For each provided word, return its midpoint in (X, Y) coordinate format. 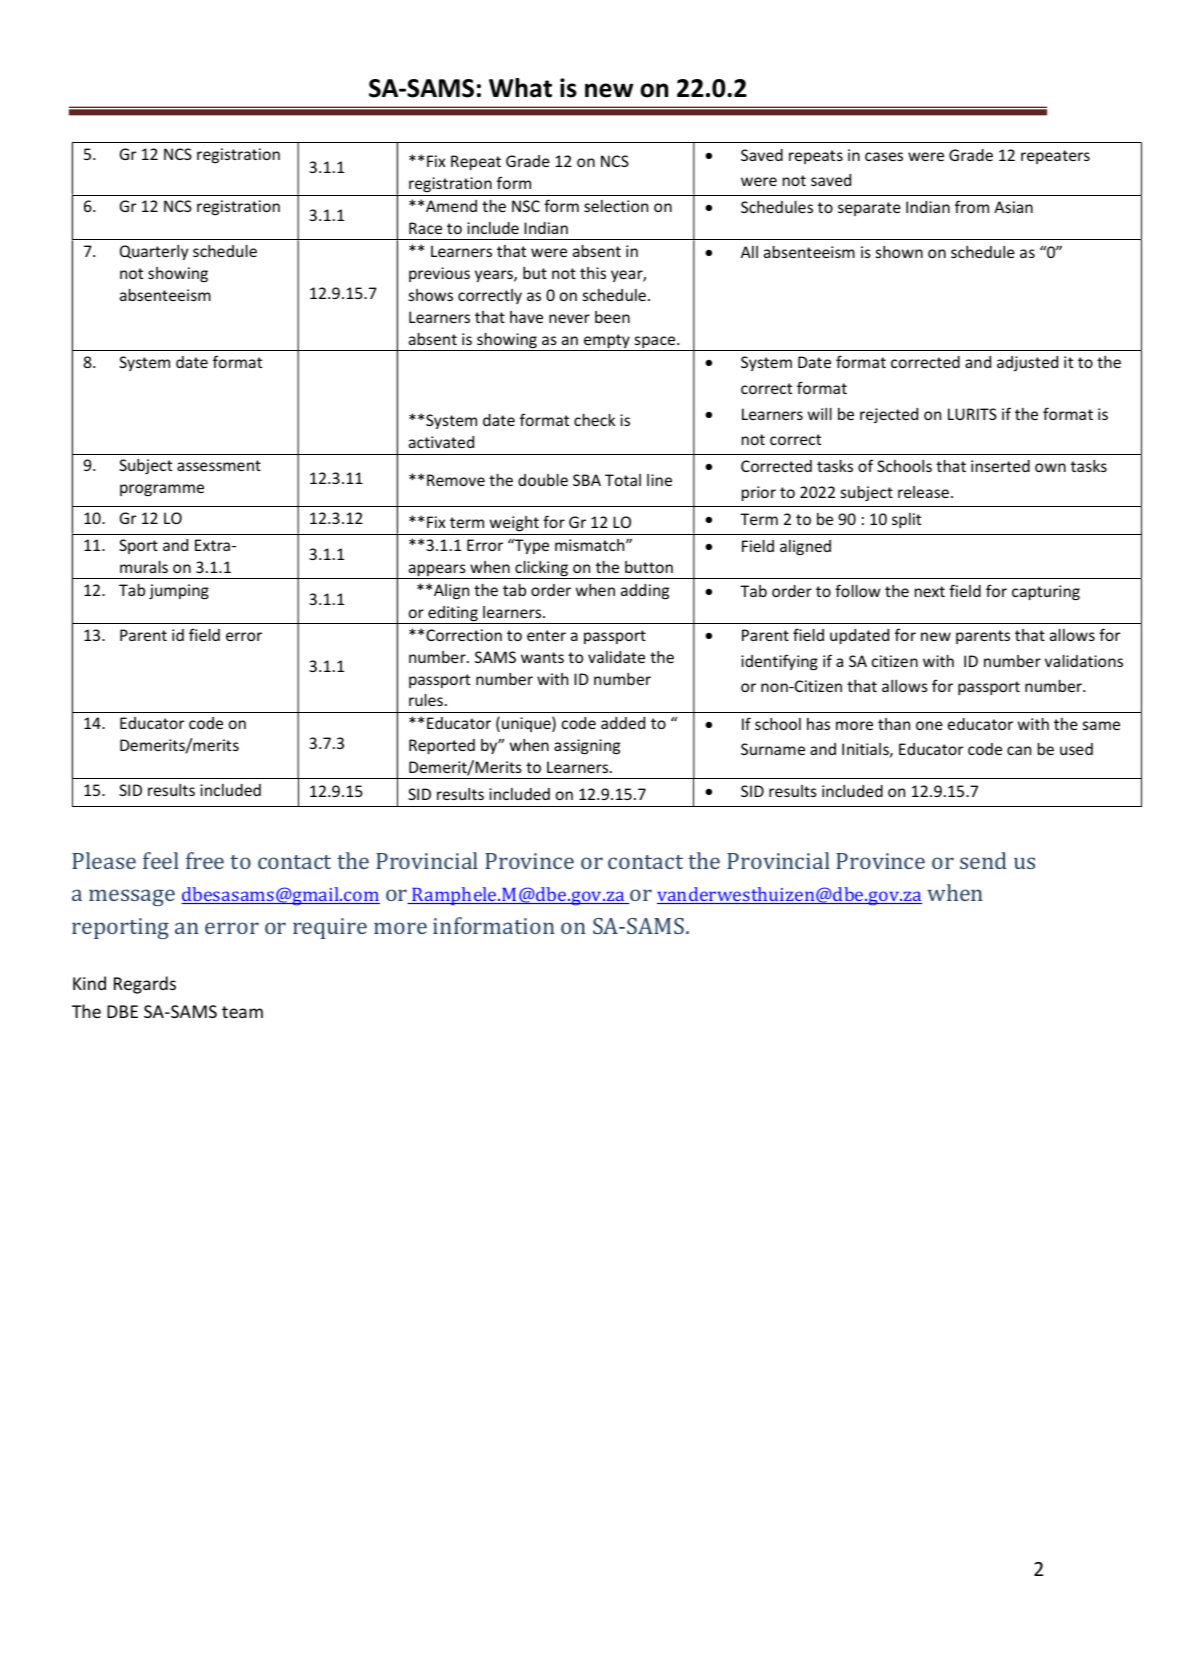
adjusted (1027, 363)
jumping (179, 592)
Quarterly (154, 252)
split (906, 520)
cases (884, 156)
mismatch (591, 545)
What (520, 88)
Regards (145, 985)
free (205, 860)
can (1019, 750)
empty (607, 342)
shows (431, 295)
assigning (587, 747)
